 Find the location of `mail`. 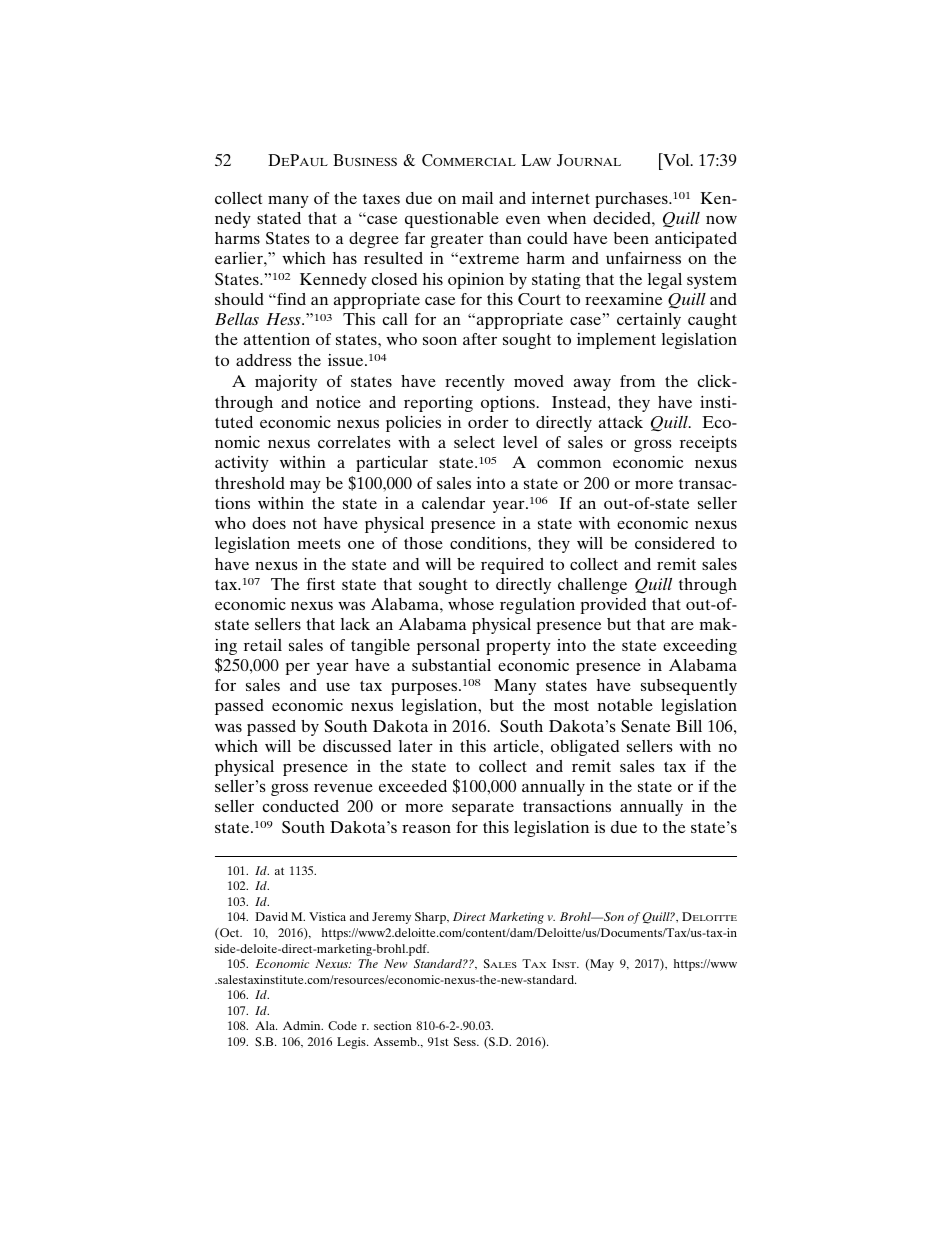

mail is located at coordinates (477, 198).
